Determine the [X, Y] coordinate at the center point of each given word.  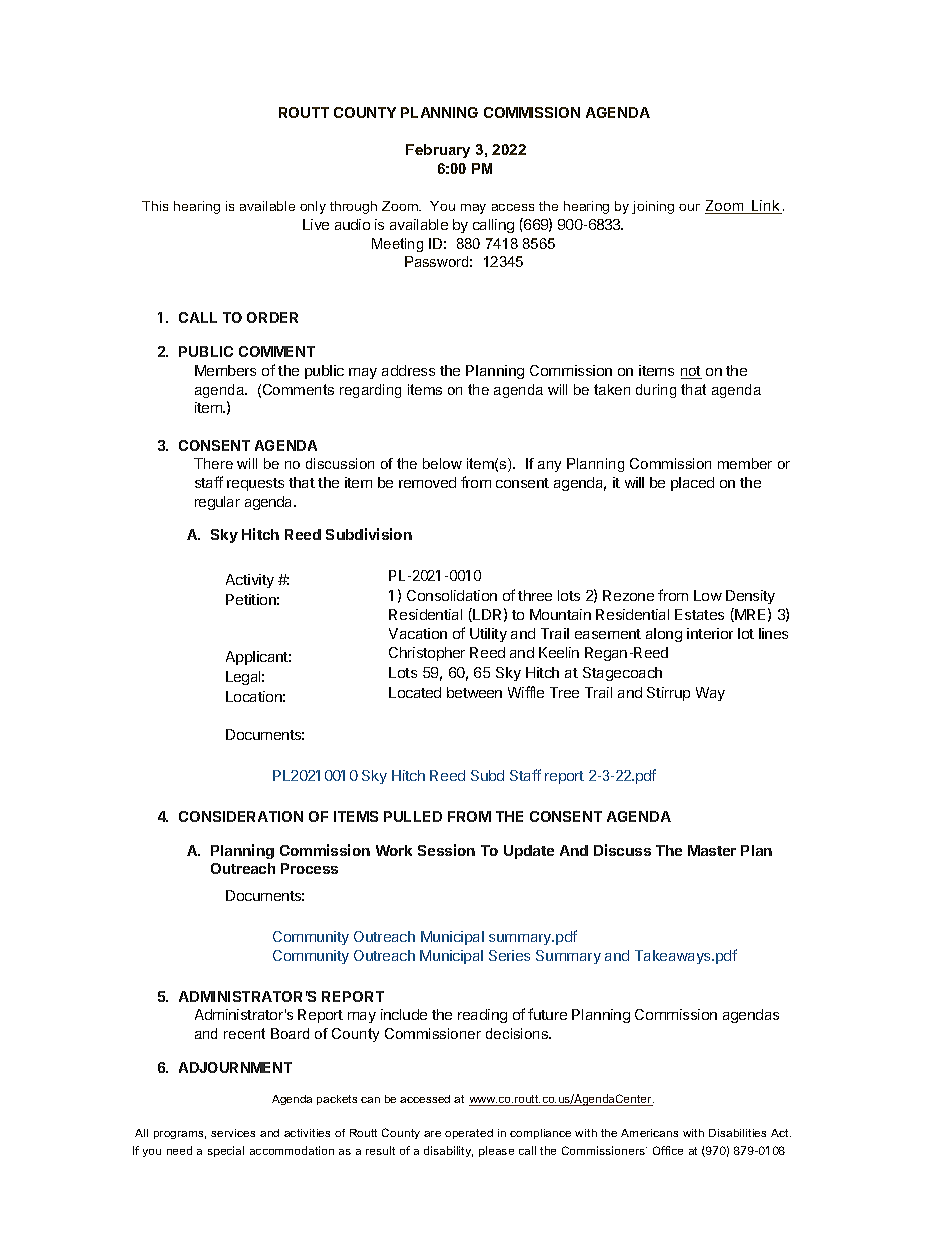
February [438, 151]
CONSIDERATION [241, 816]
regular [217, 503]
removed [427, 482]
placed [692, 484]
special [226, 1151]
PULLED [413, 816]
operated [469, 1134]
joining [653, 207]
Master [712, 850]
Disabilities [737, 1133]
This [155, 206]
